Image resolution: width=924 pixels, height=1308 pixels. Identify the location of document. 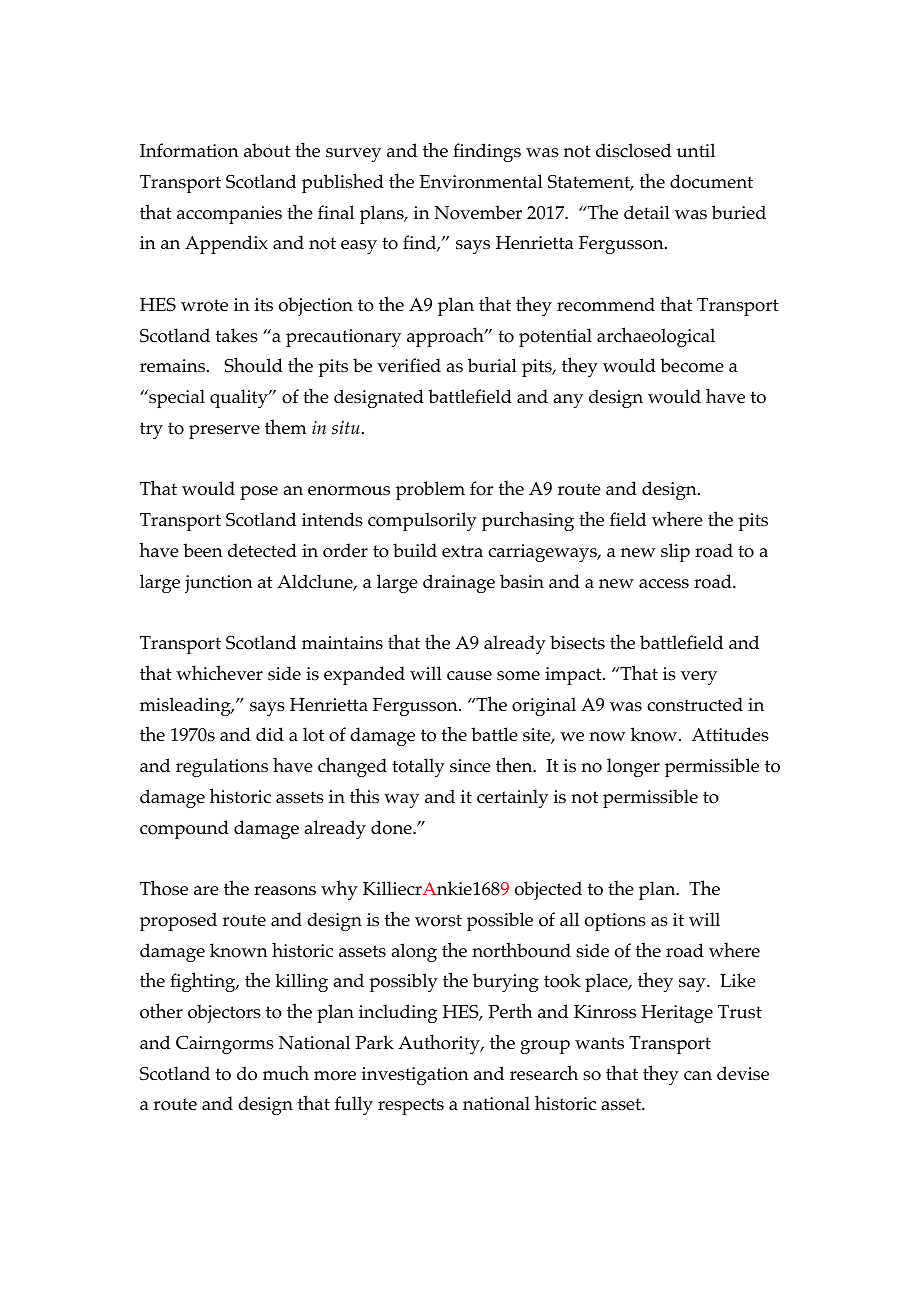
(711, 181).
